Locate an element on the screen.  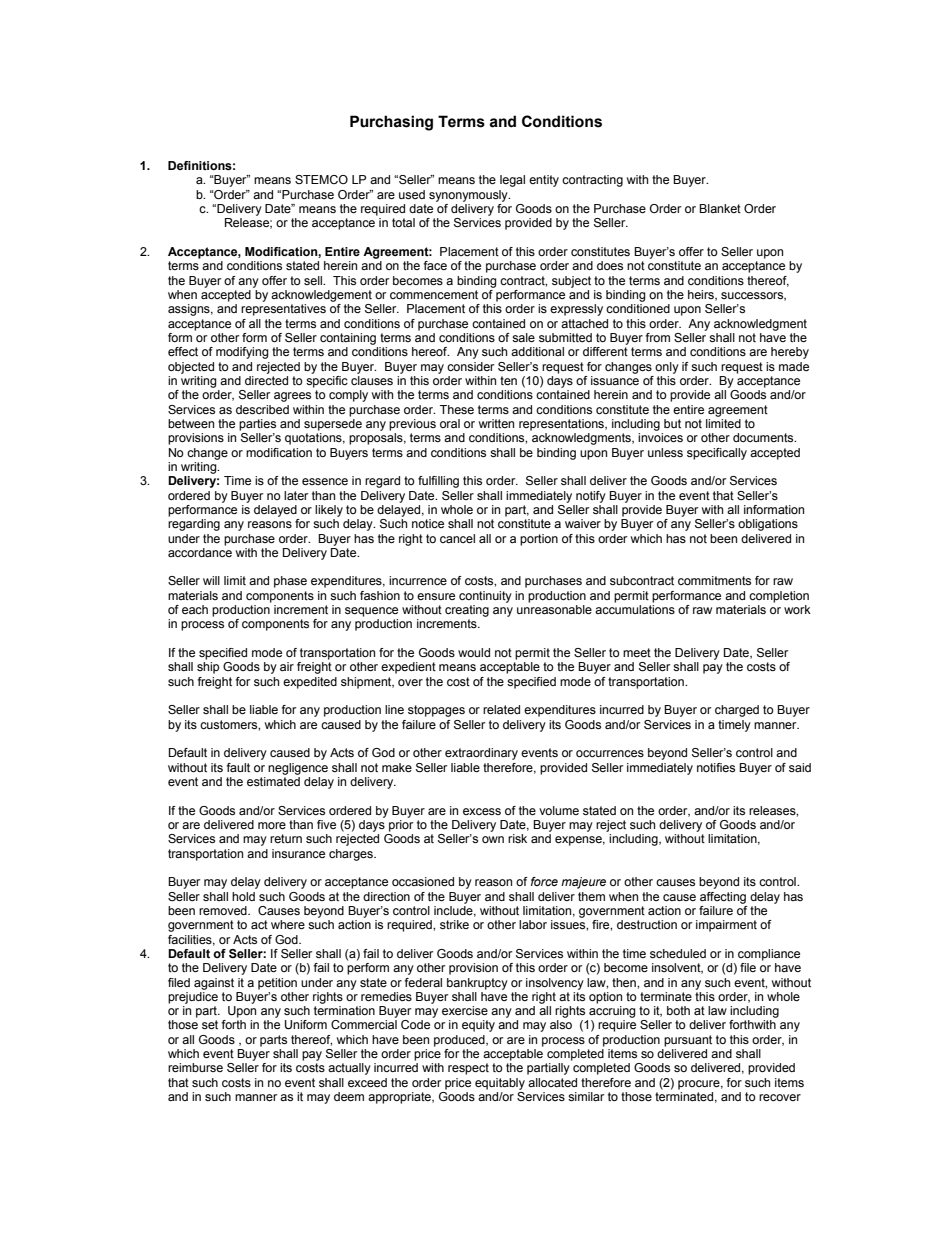
legal is located at coordinates (512, 181).
